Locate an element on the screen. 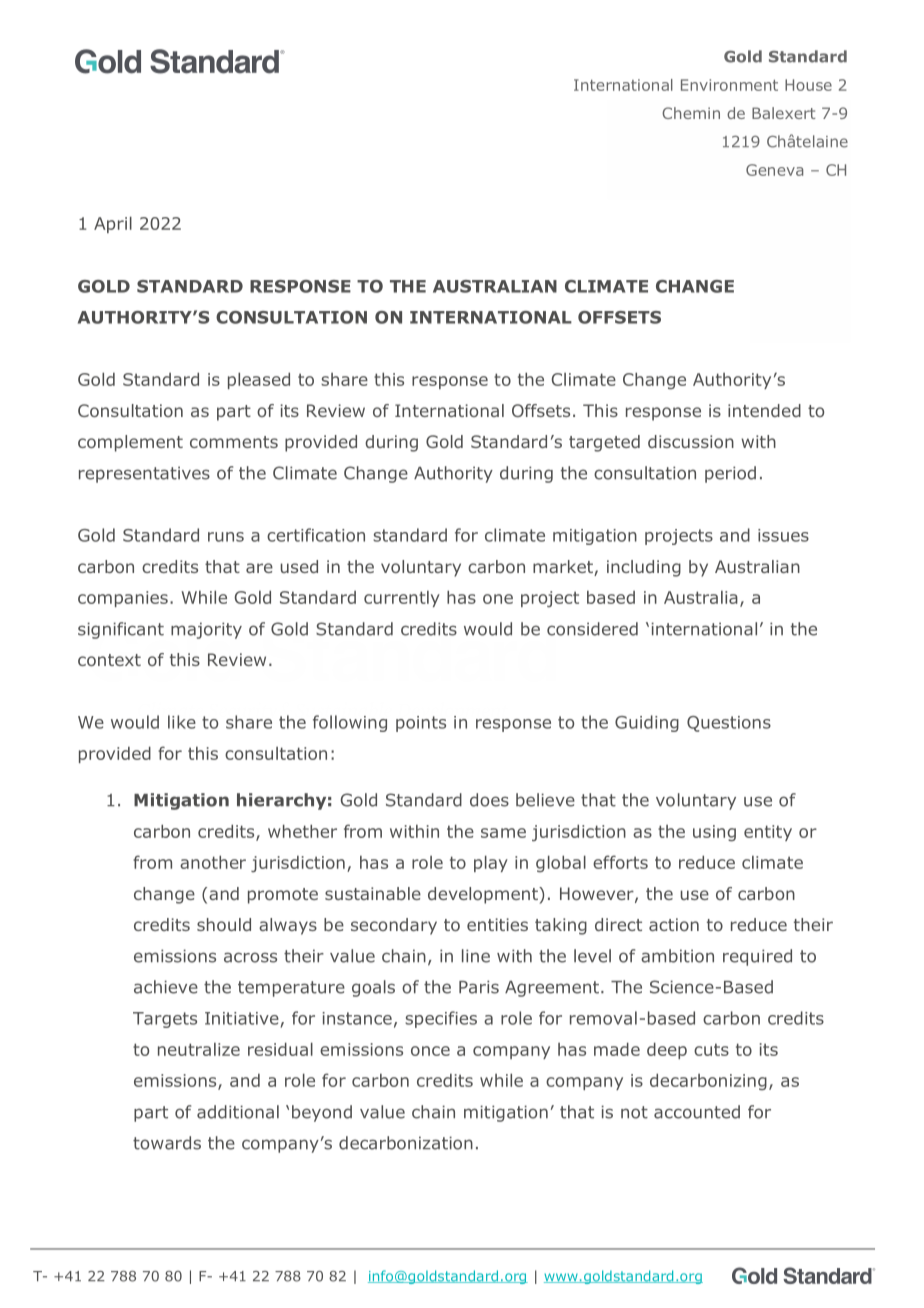 The width and height of the screenshot is (924, 1308). including is located at coordinates (644, 568).
